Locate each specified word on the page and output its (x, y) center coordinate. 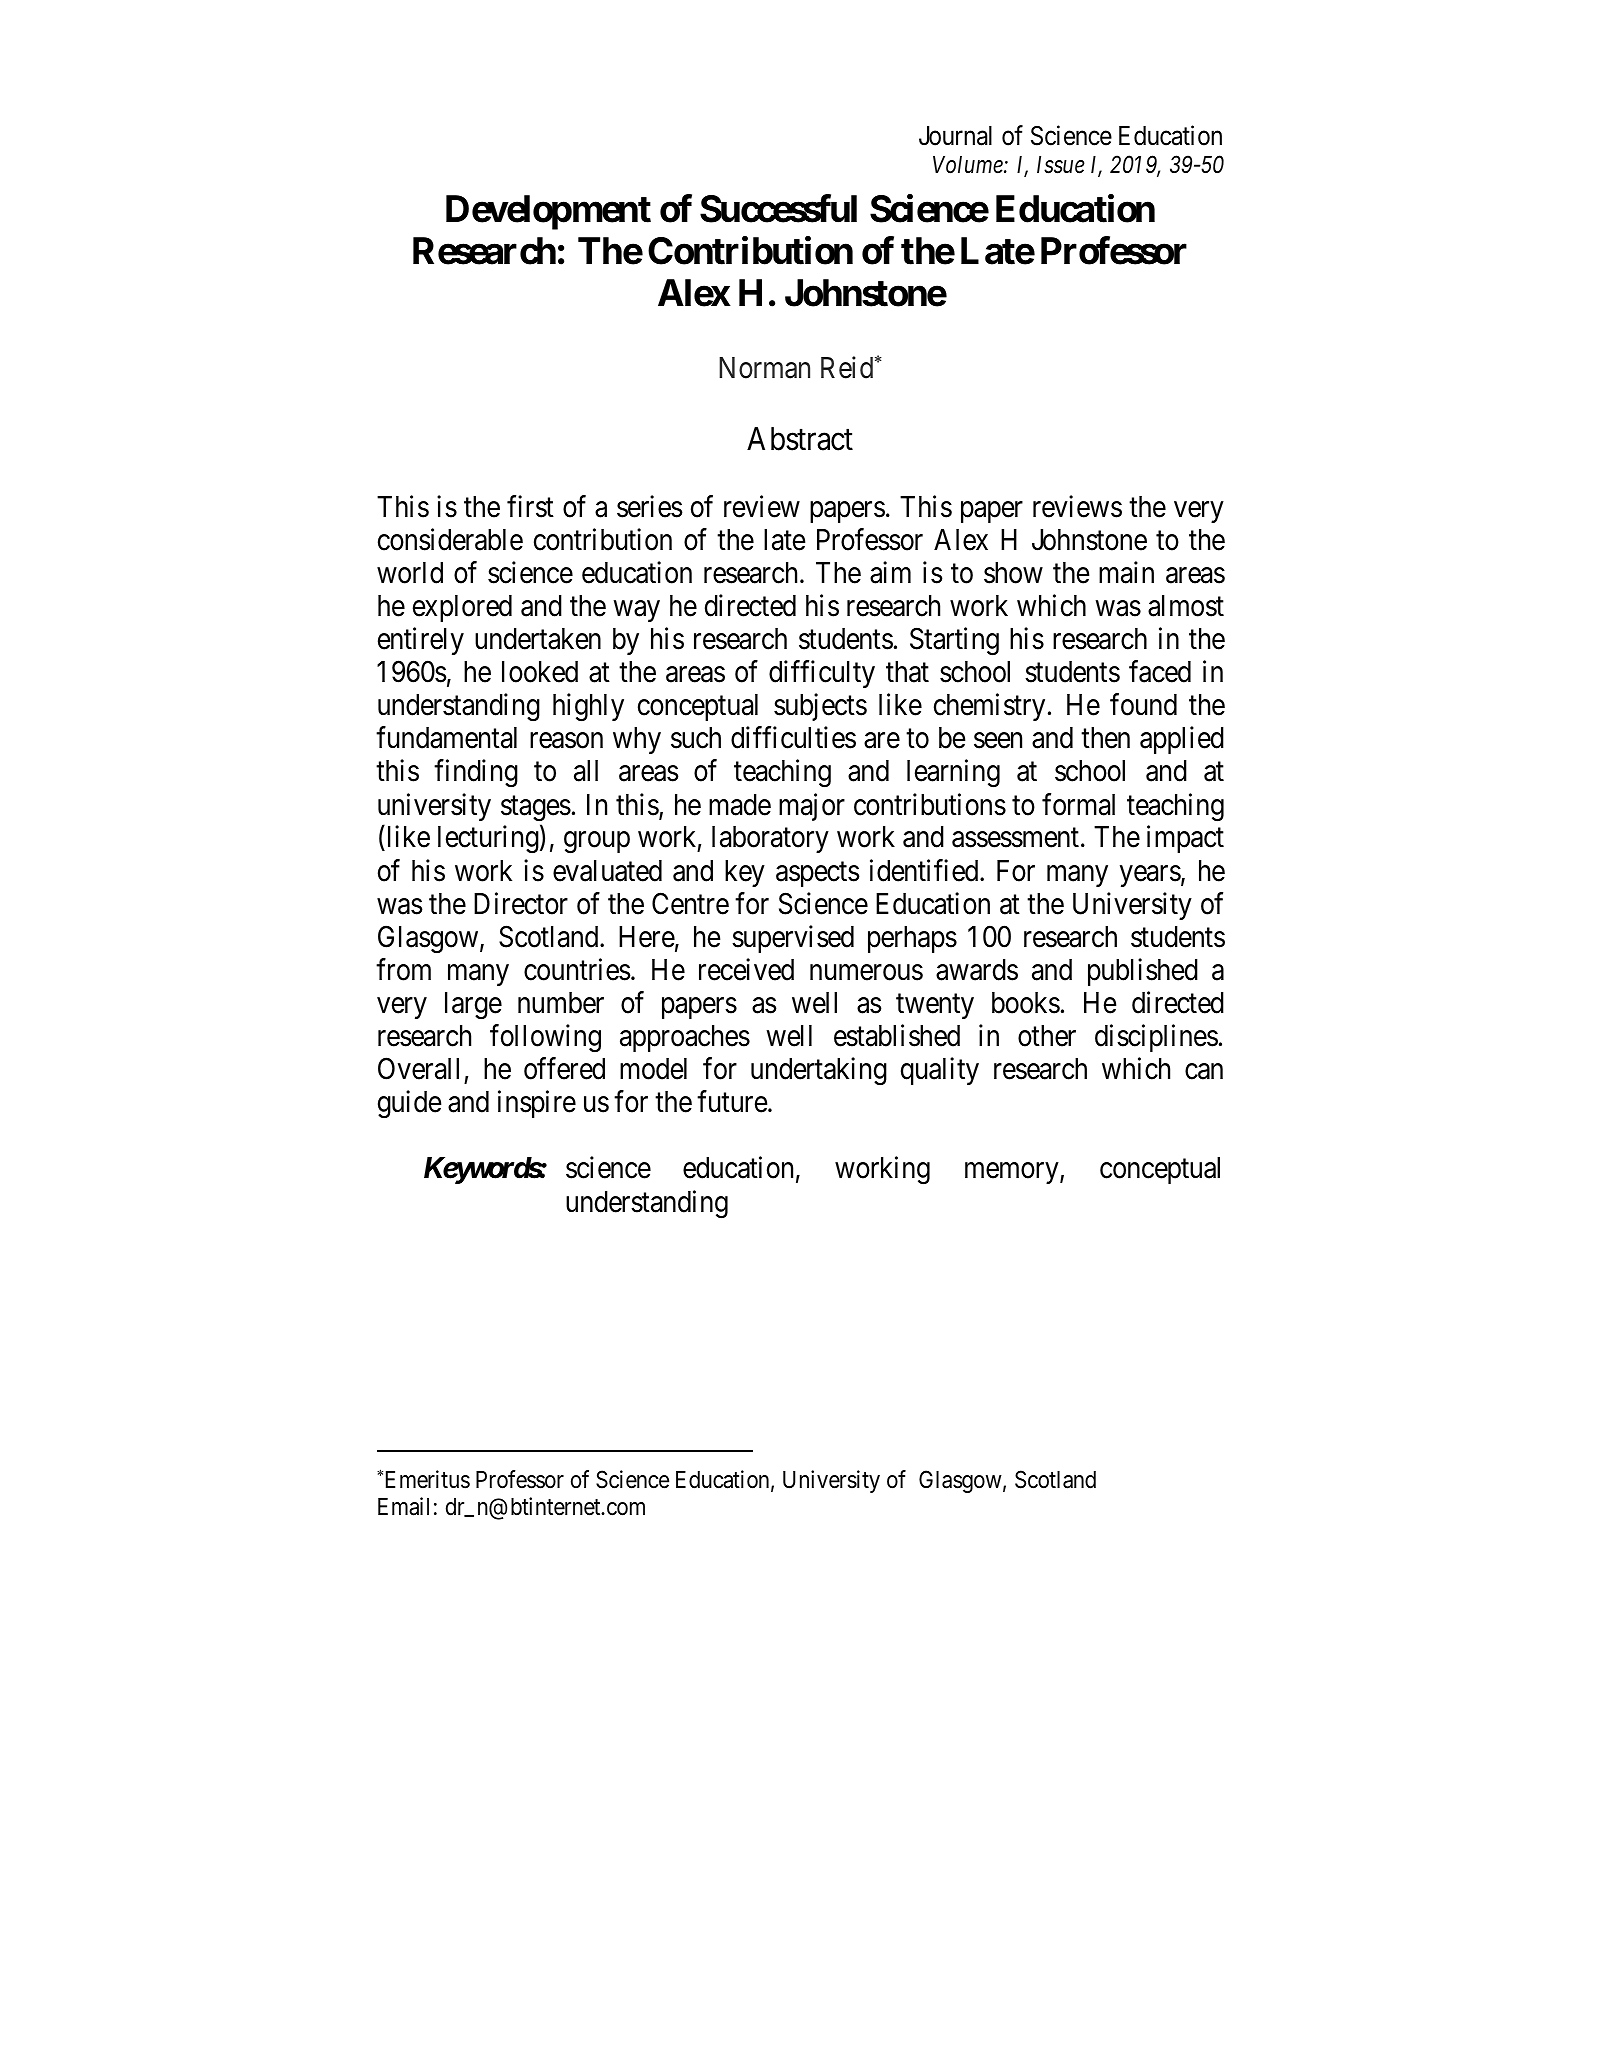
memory (1013, 1173)
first (530, 506)
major (812, 807)
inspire (537, 1104)
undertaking (819, 1071)
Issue (1061, 165)
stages (536, 808)
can (1204, 1072)
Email (403, 1506)
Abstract (800, 439)
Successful (778, 208)
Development (548, 212)
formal (1078, 804)
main (1126, 572)
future (732, 1101)
